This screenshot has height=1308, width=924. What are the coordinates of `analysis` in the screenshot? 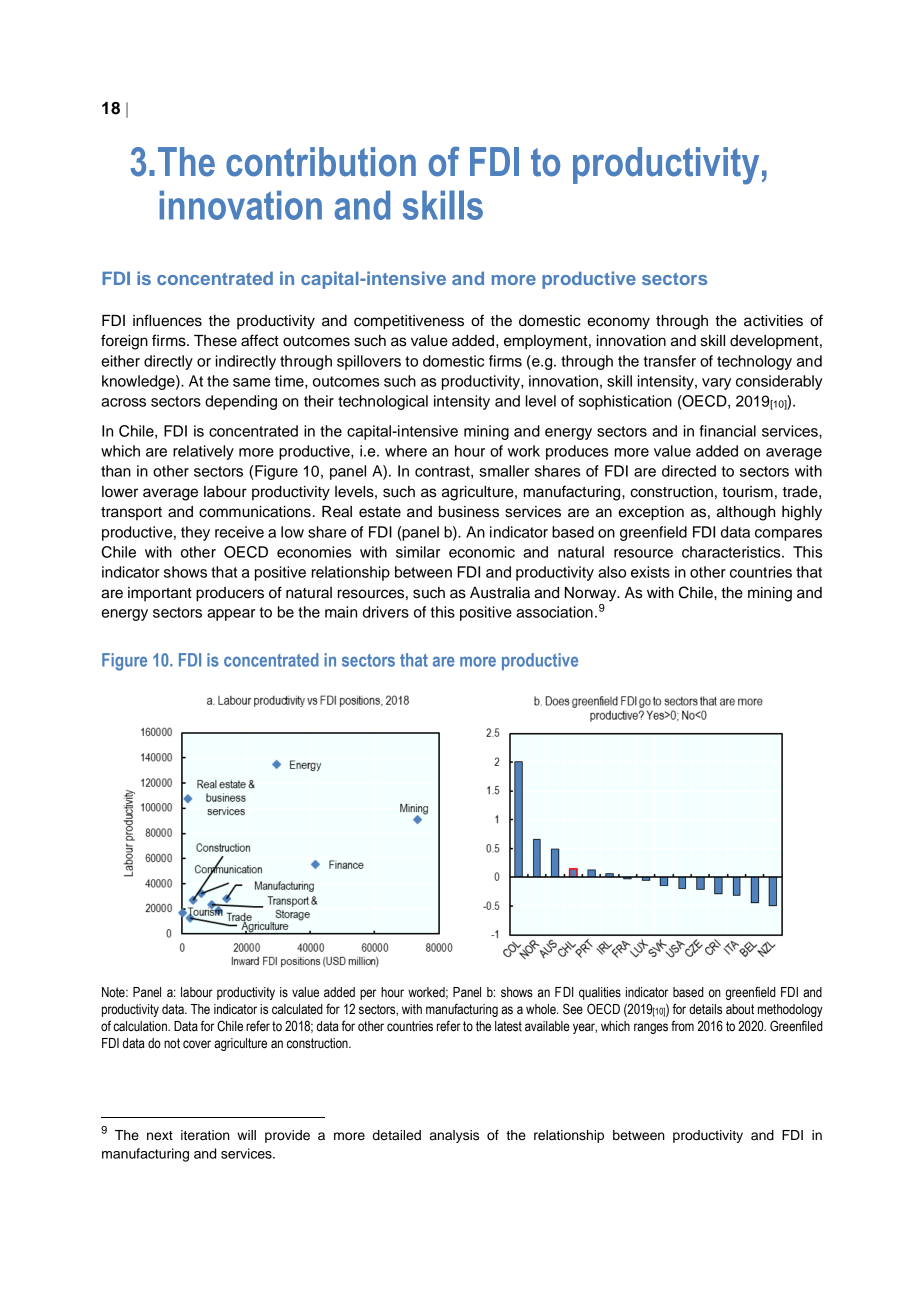 It's located at (454, 1136).
